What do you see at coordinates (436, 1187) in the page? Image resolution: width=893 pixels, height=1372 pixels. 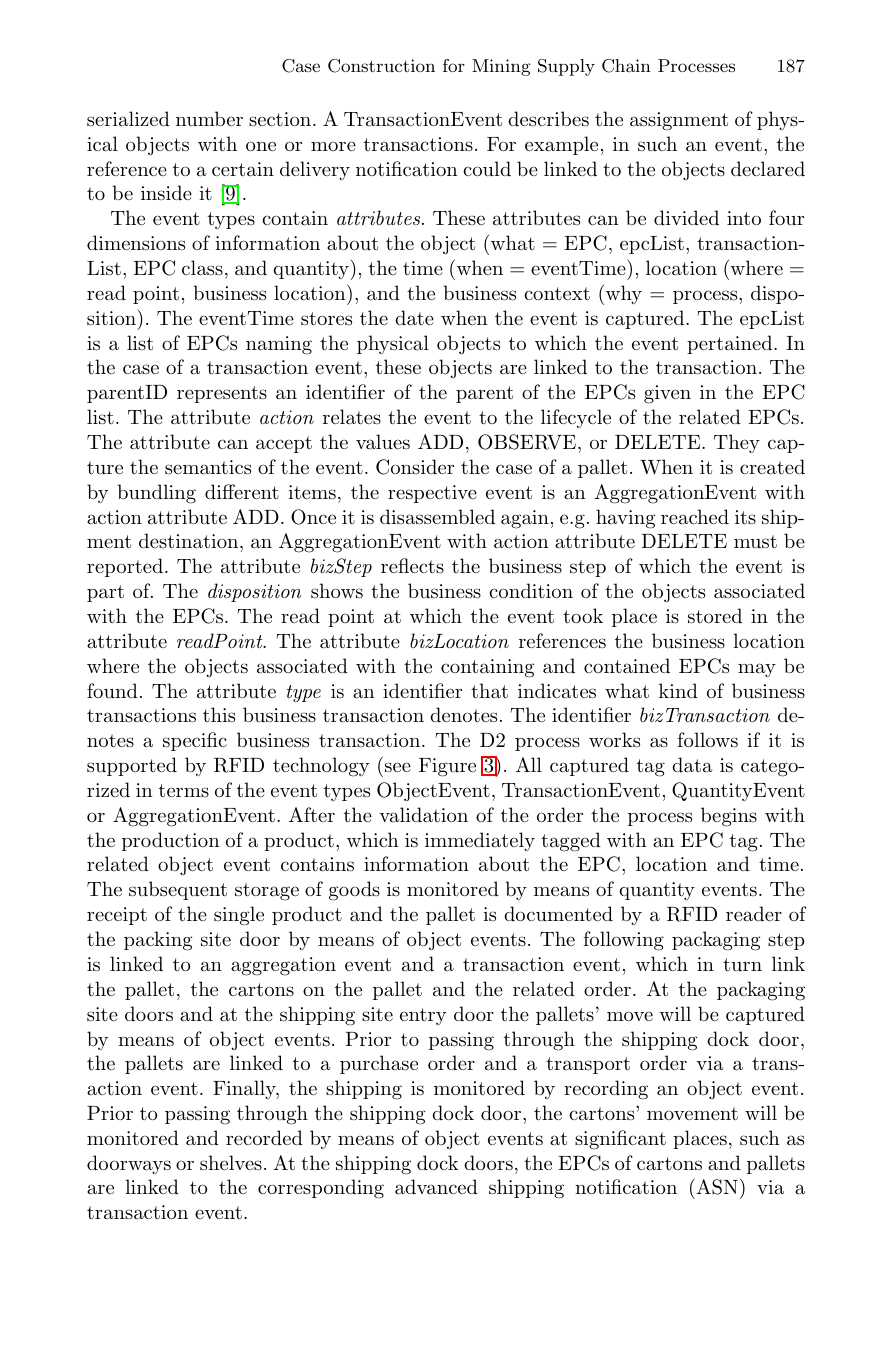 I see `advanced` at bounding box center [436, 1187].
